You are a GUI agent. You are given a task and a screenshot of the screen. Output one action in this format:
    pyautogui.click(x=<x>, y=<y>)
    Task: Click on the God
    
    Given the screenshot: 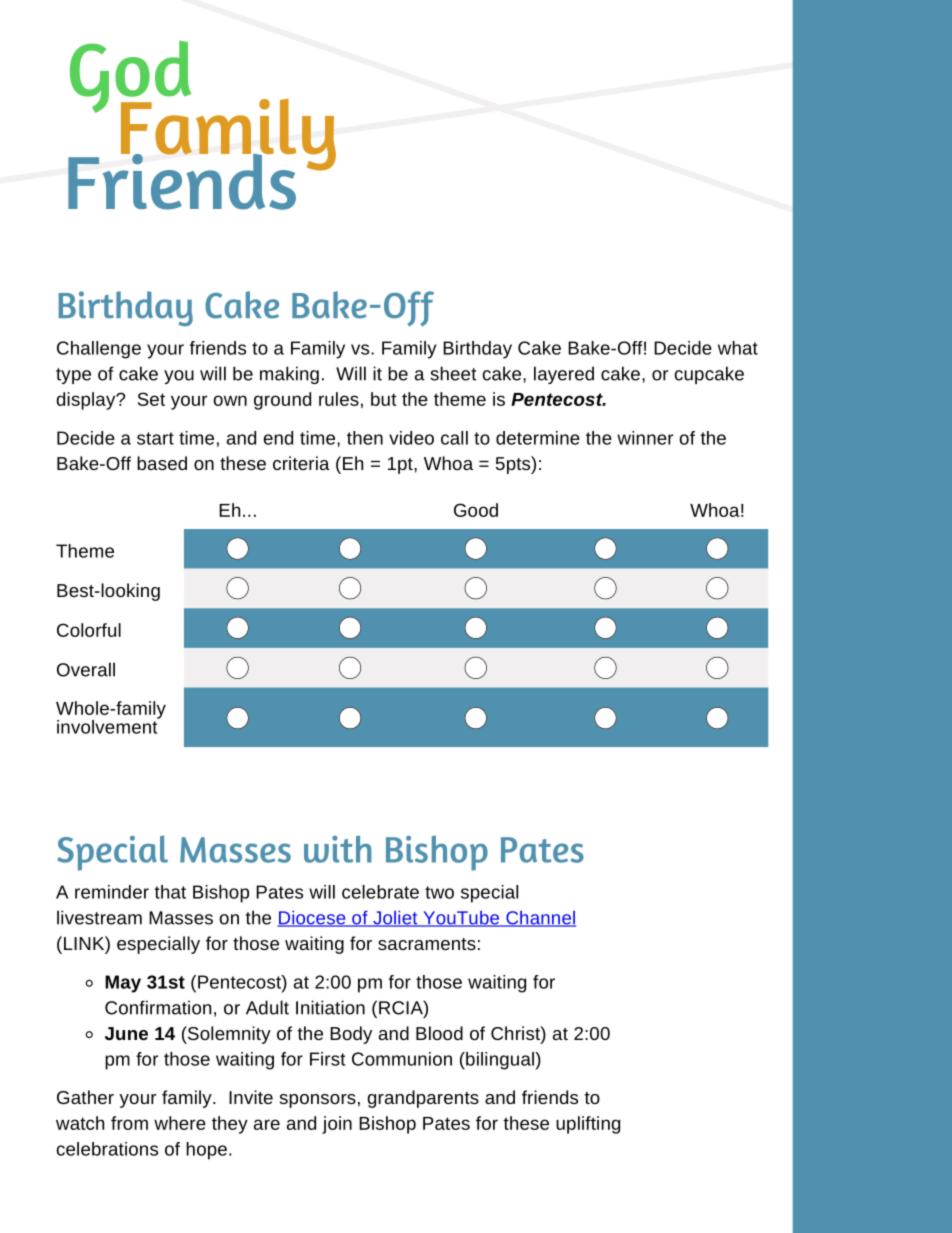 What is the action you would take?
    pyautogui.click(x=131, y=78)
